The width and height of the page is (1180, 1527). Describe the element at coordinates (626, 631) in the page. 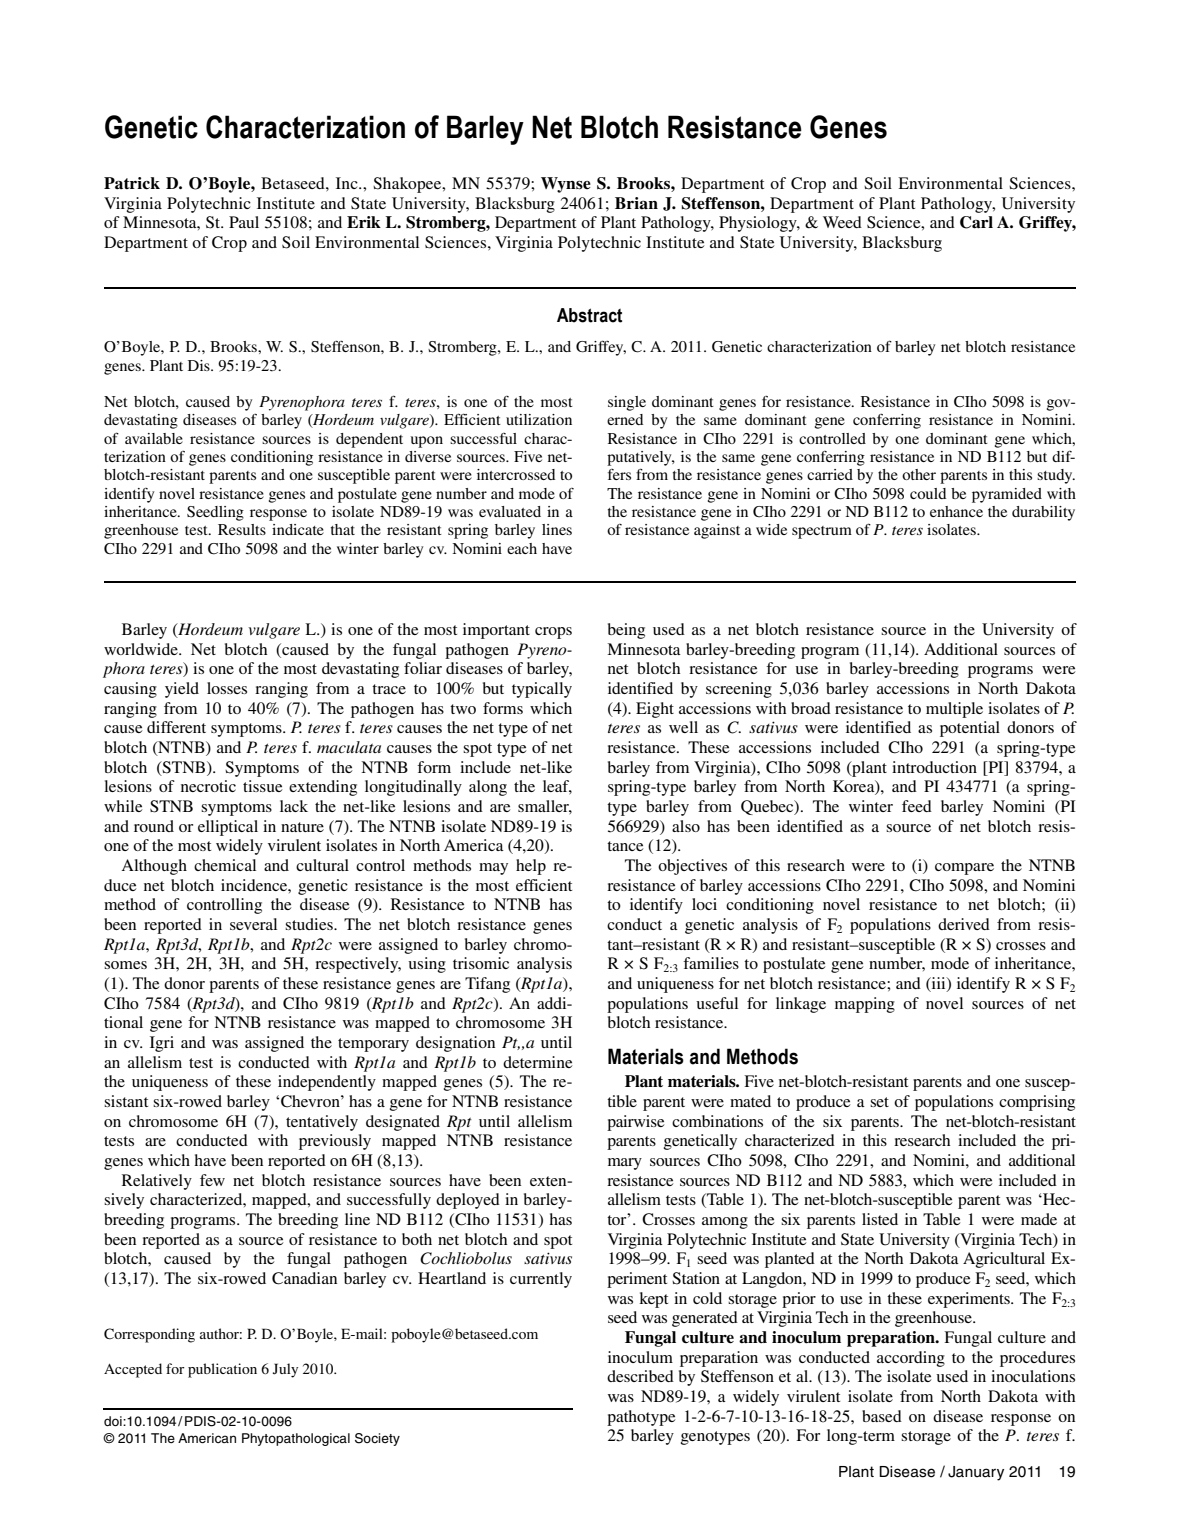

I see `being` at that location.
